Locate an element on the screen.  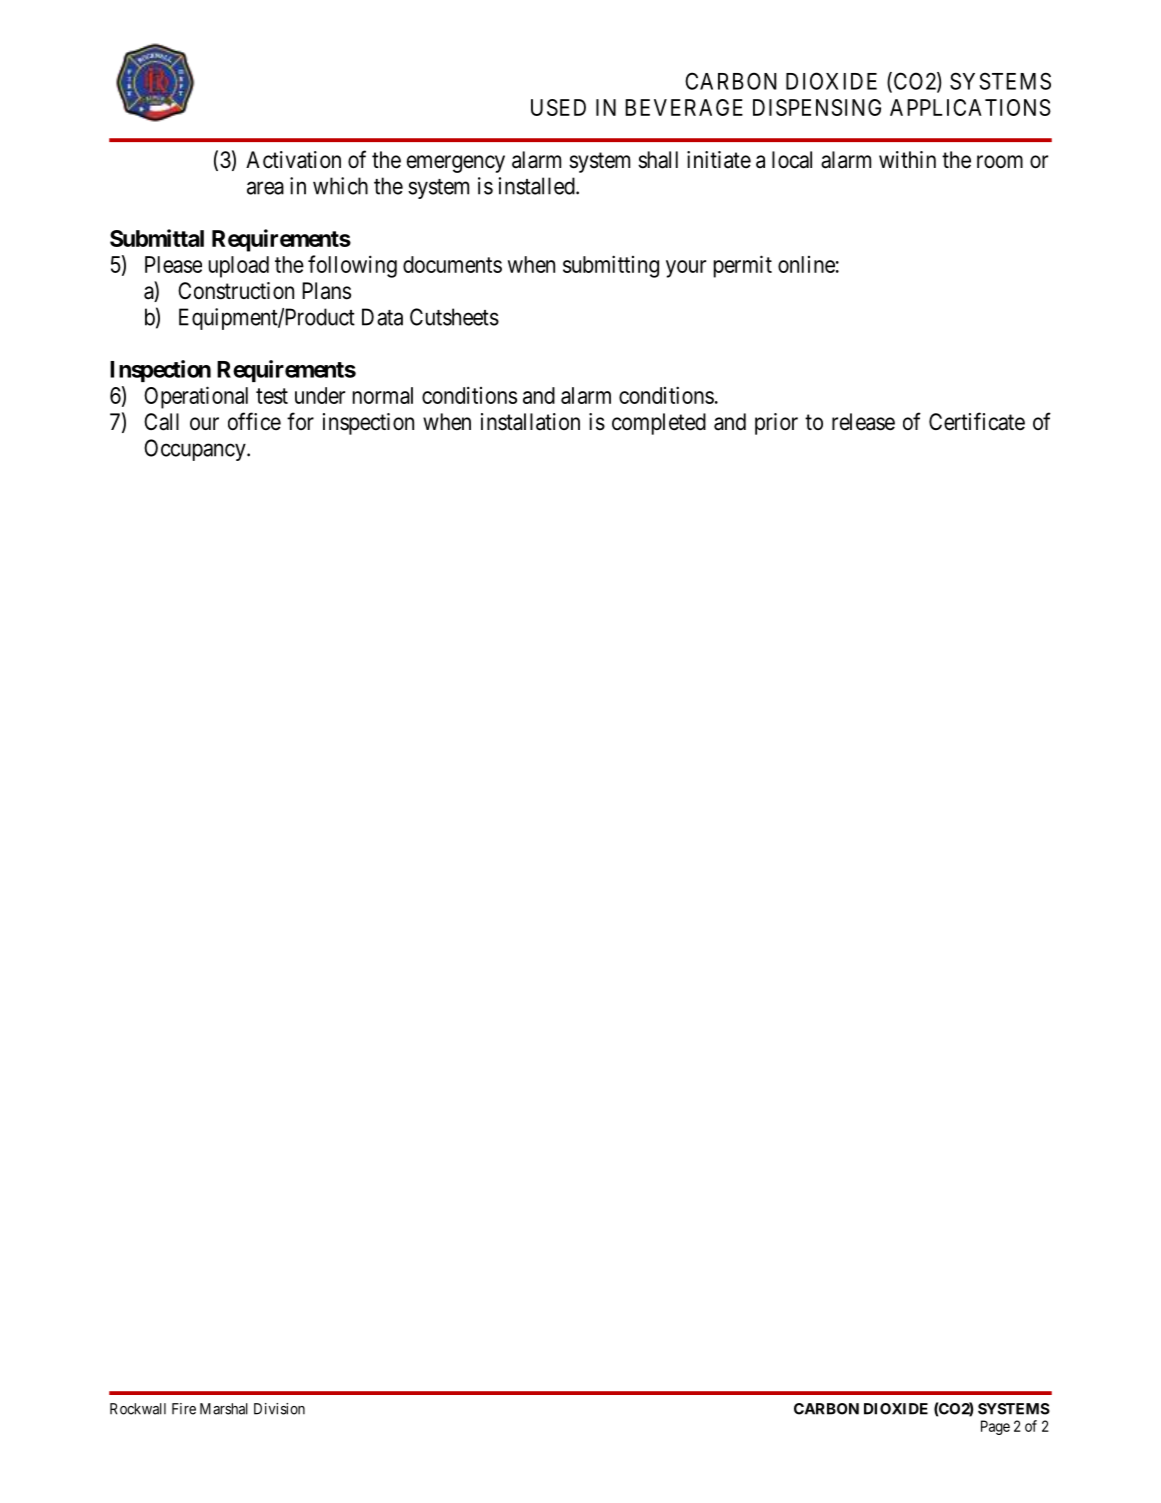
USED is located at coordinates (558, 107).
